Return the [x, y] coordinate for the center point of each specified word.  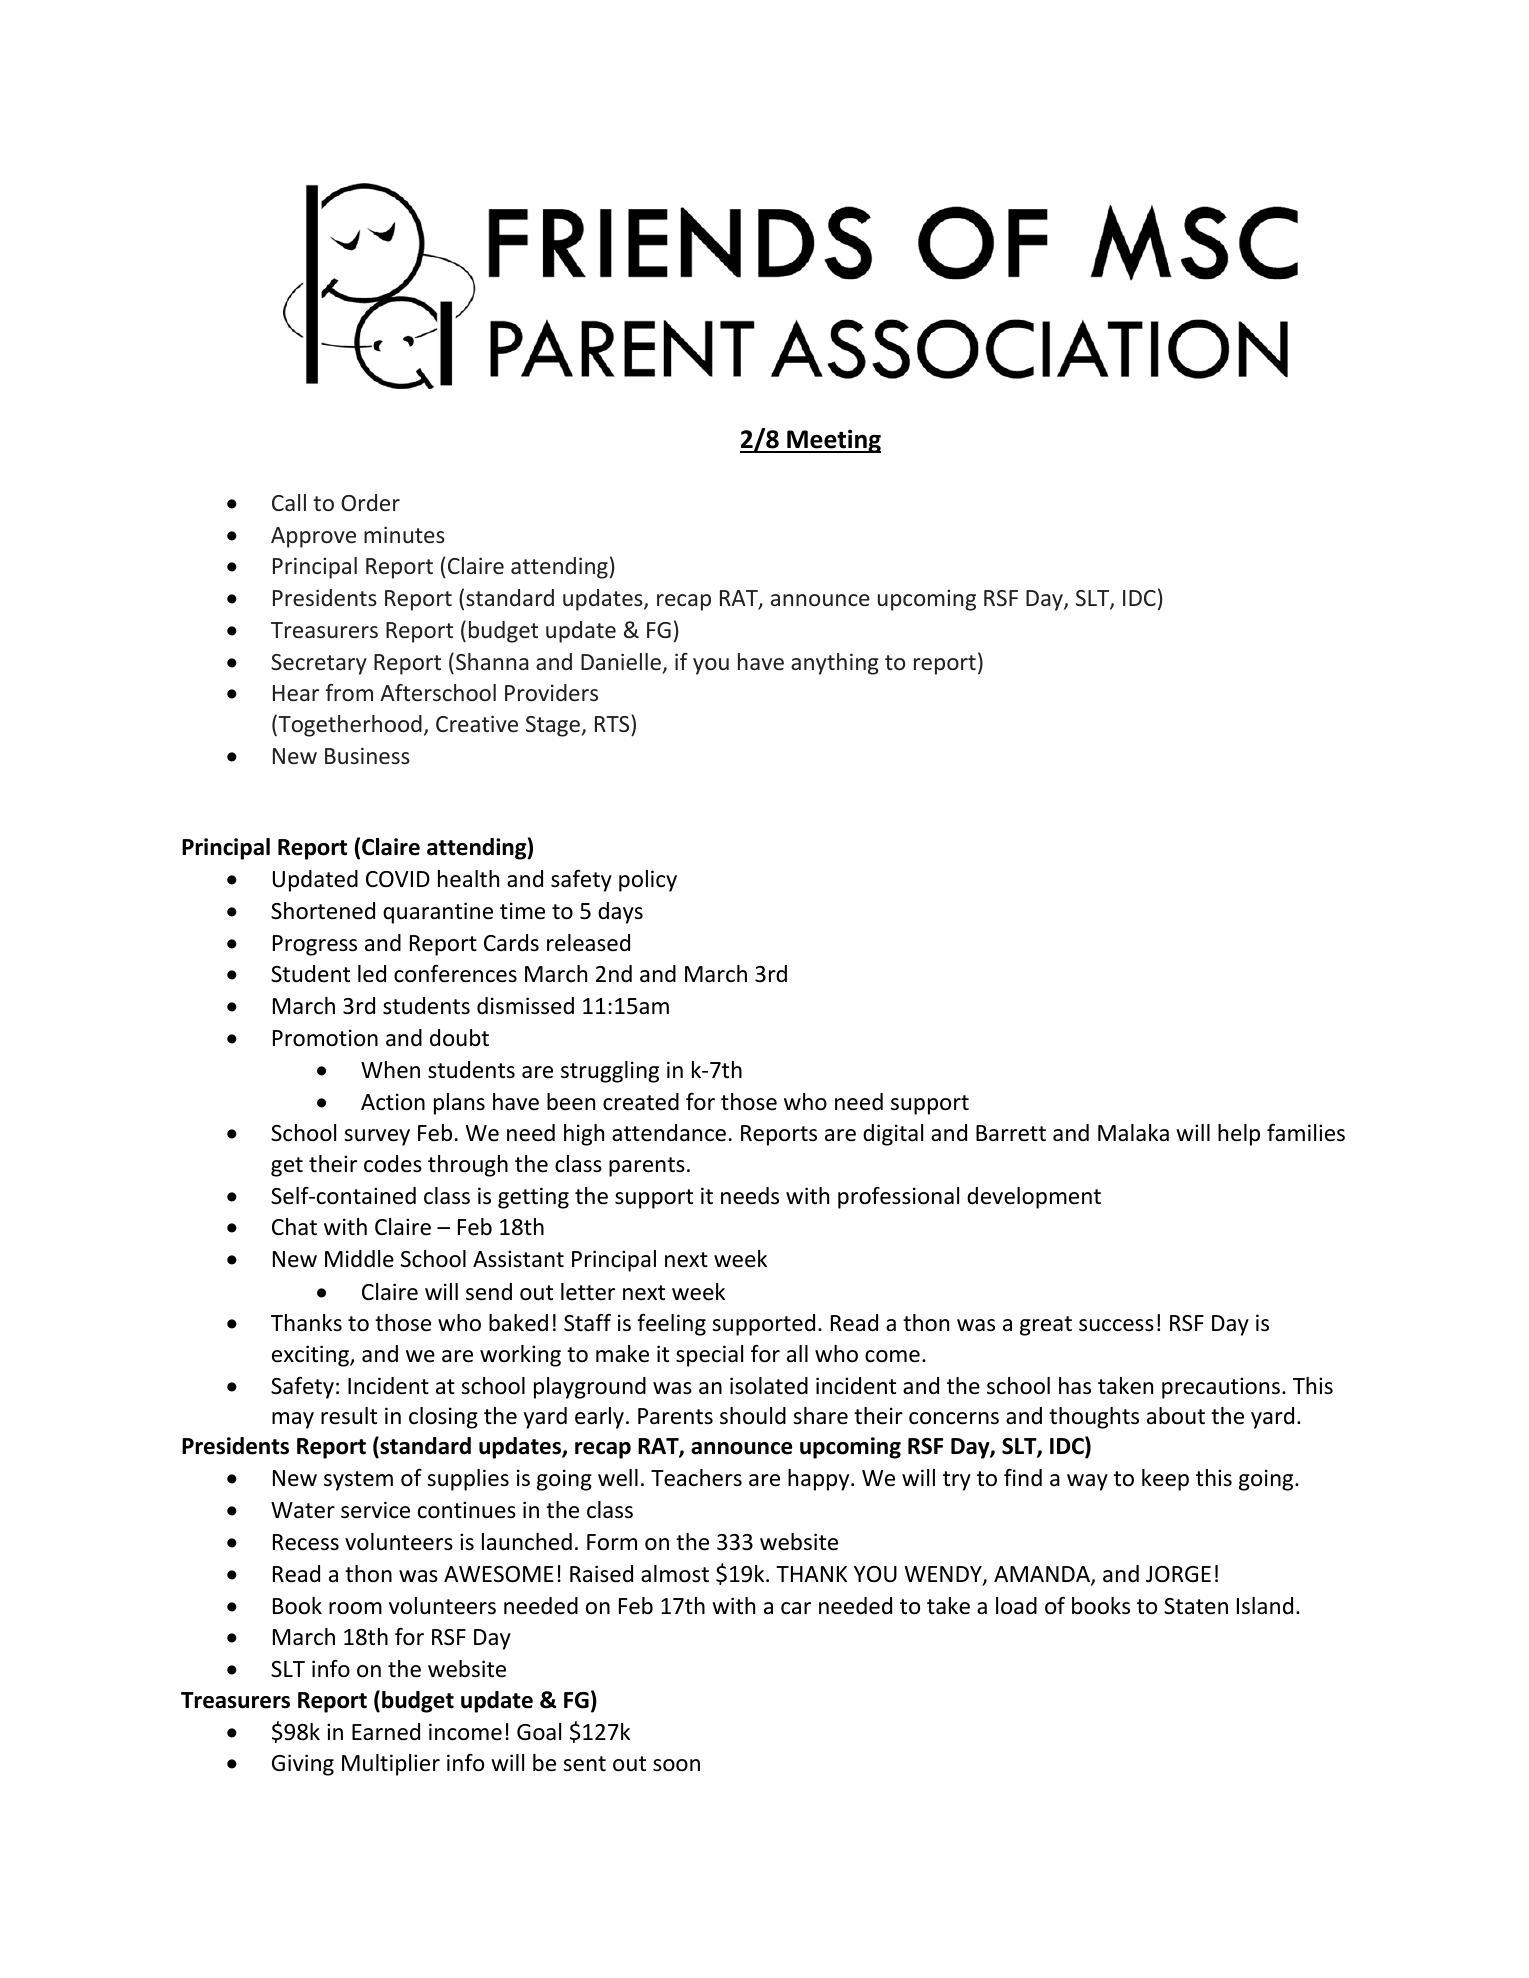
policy [648, 881]
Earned [386, 1732]
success [1116, 1325]
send [489, 1292]
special [709, 1356]
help [1239, 1135]
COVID [398, 879]
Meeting [833, 441]
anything [835, 664]
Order [370, 502]
